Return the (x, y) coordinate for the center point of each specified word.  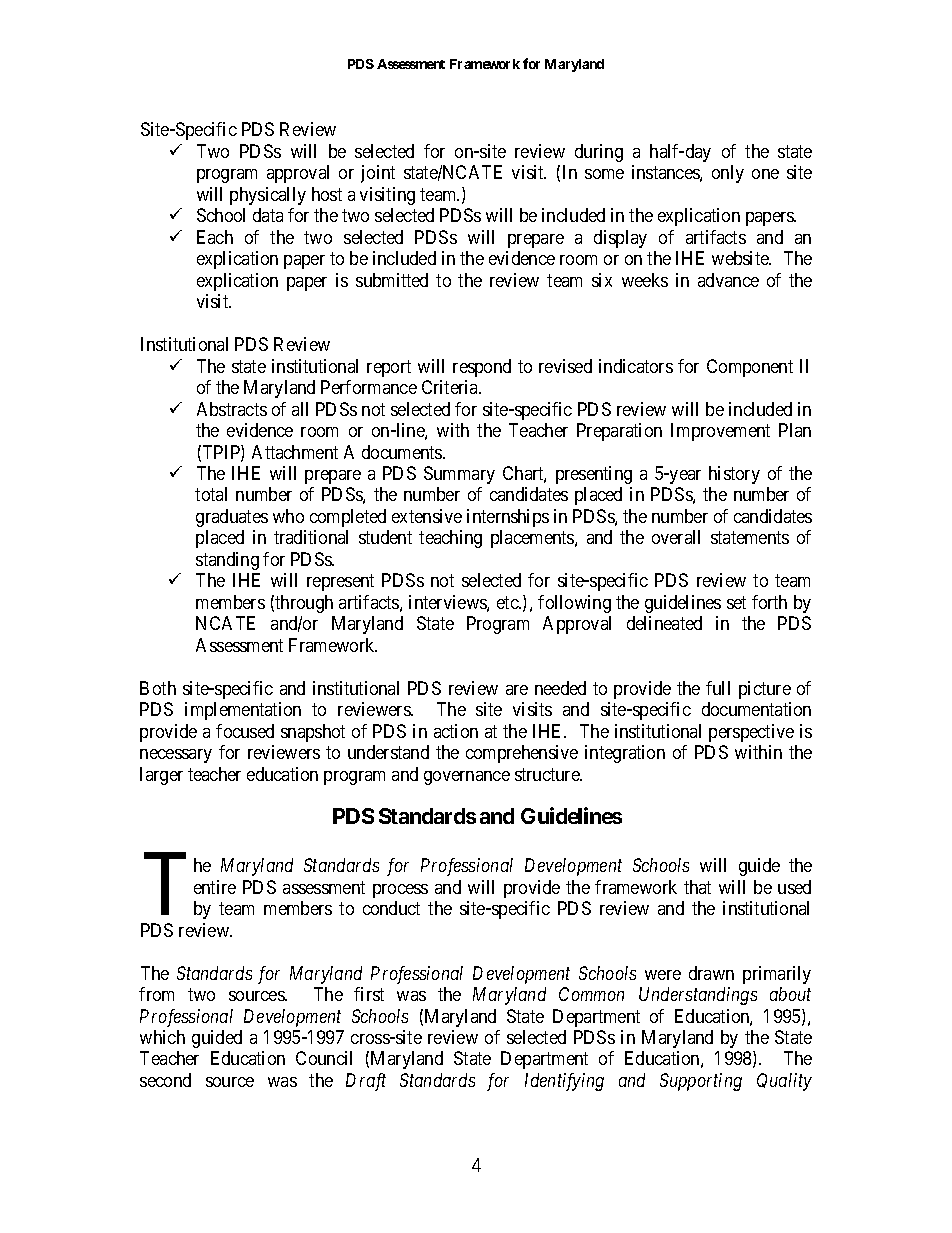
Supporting (701, 1082)
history (734, 475)
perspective (751, 733)
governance (467, 778)
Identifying (564, 1082)
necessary (176, 756)
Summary (459, 475)
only (728, 174)
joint (378, 174)
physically (268, 196)
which (162, 1037)
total (211, 494)
